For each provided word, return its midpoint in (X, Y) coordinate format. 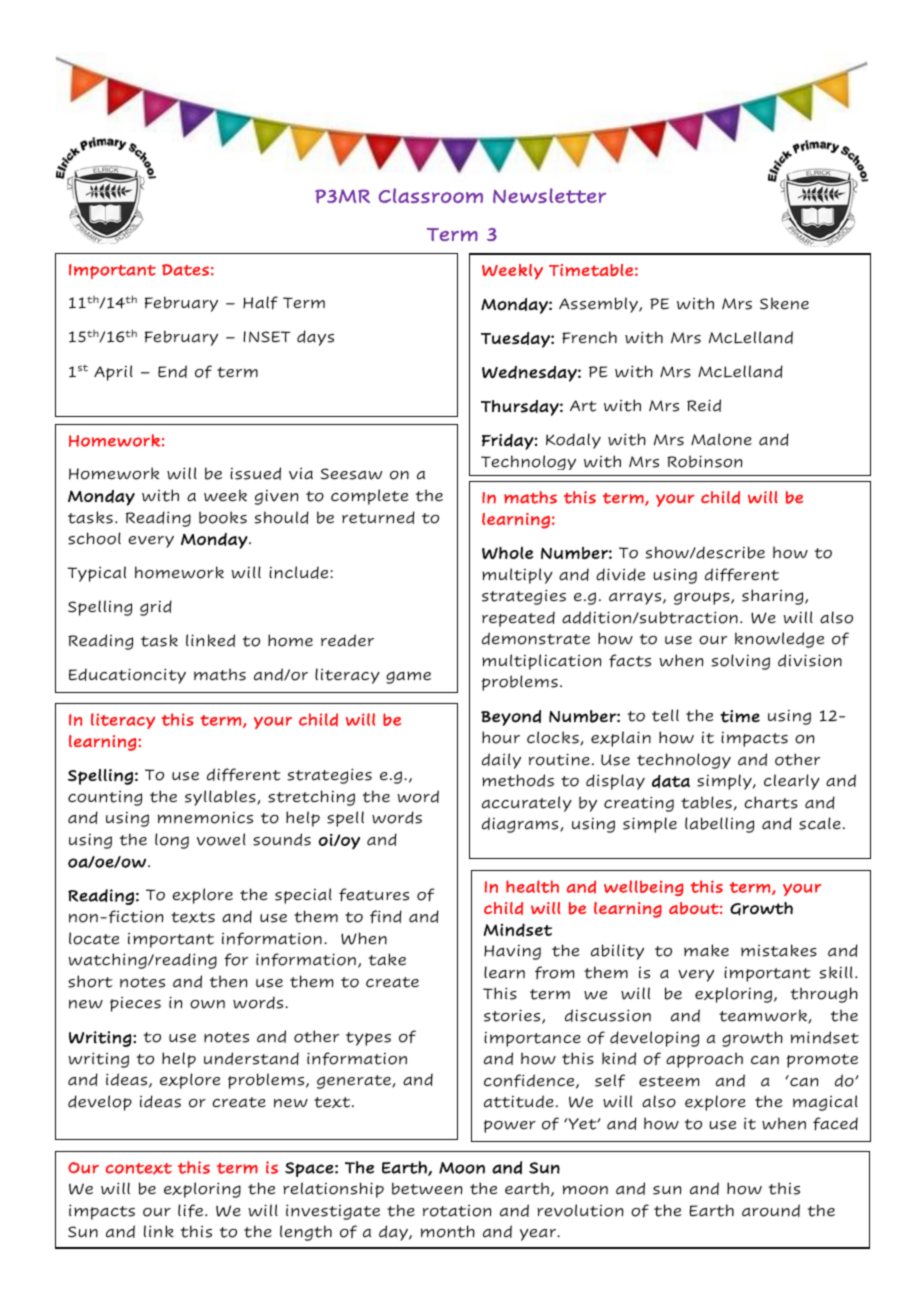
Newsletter (549, 195)
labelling (719, 825)
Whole (507, 553)
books (223, 517)
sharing (774, 597)
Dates (185, 270)
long (172, 841)
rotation (457, 1211)
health (532, 886)
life (192, 1210)
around (771, 1210)
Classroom (430, 195)
